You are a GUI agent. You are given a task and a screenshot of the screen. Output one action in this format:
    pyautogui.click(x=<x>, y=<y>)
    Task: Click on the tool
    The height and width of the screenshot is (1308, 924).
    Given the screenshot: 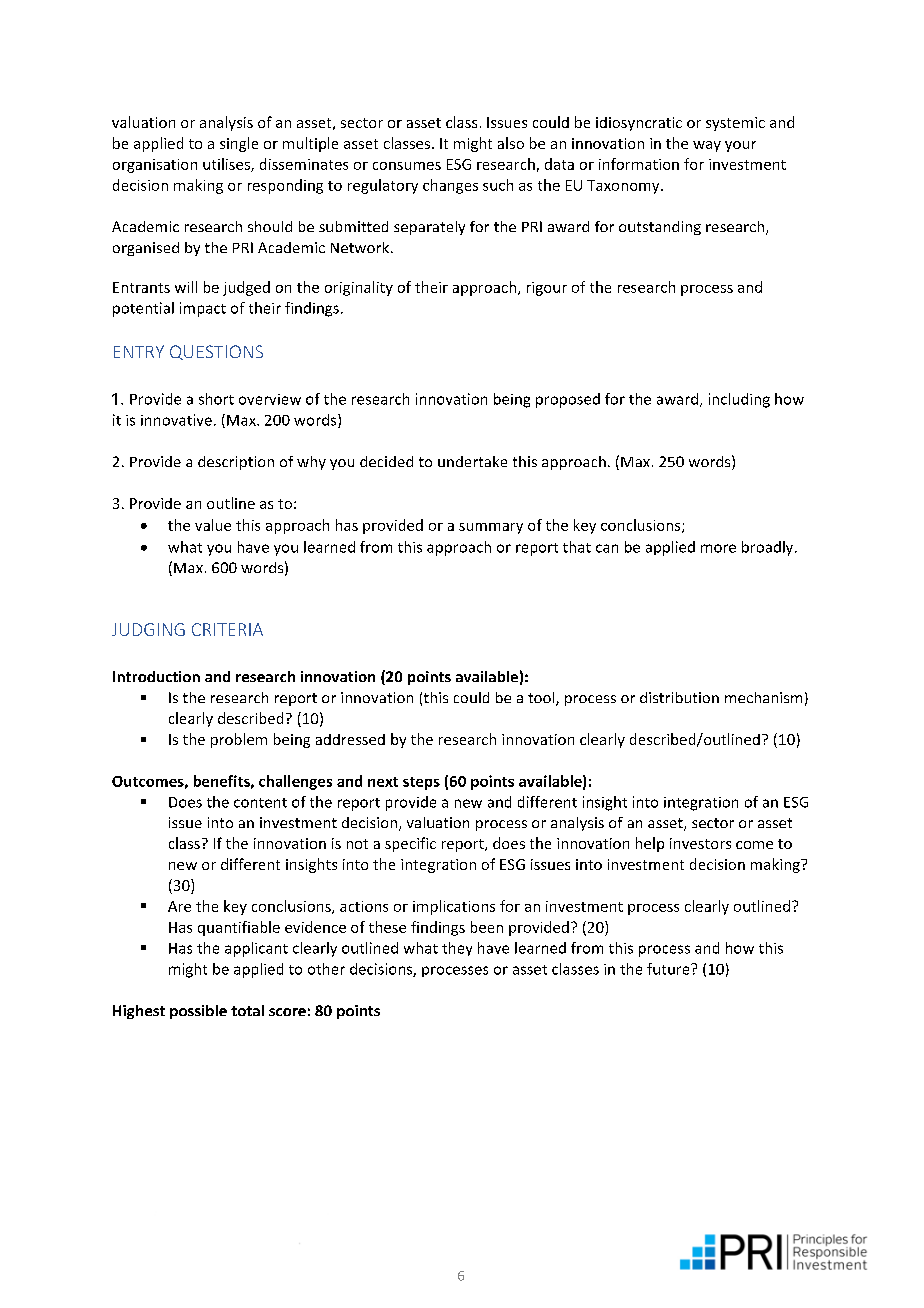 What is the action you would take?
    pyautogui.click(x=542, y=699)
